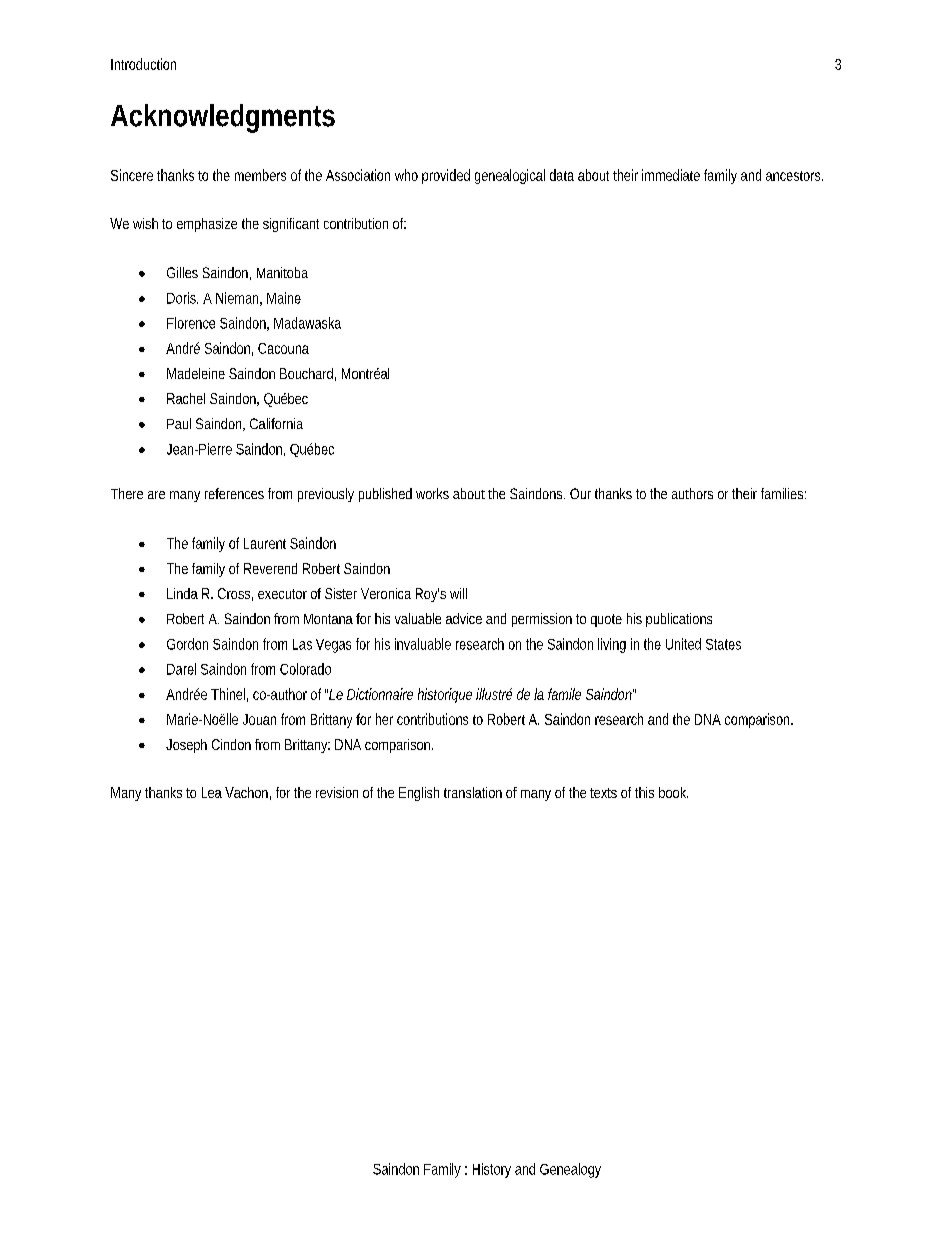 The width and height of the screenshot is (952, 1233). What do you see at coordinates (223, 118) in the screenshot?
I see `Acknowledgments` at bounding box center [223, 118].
